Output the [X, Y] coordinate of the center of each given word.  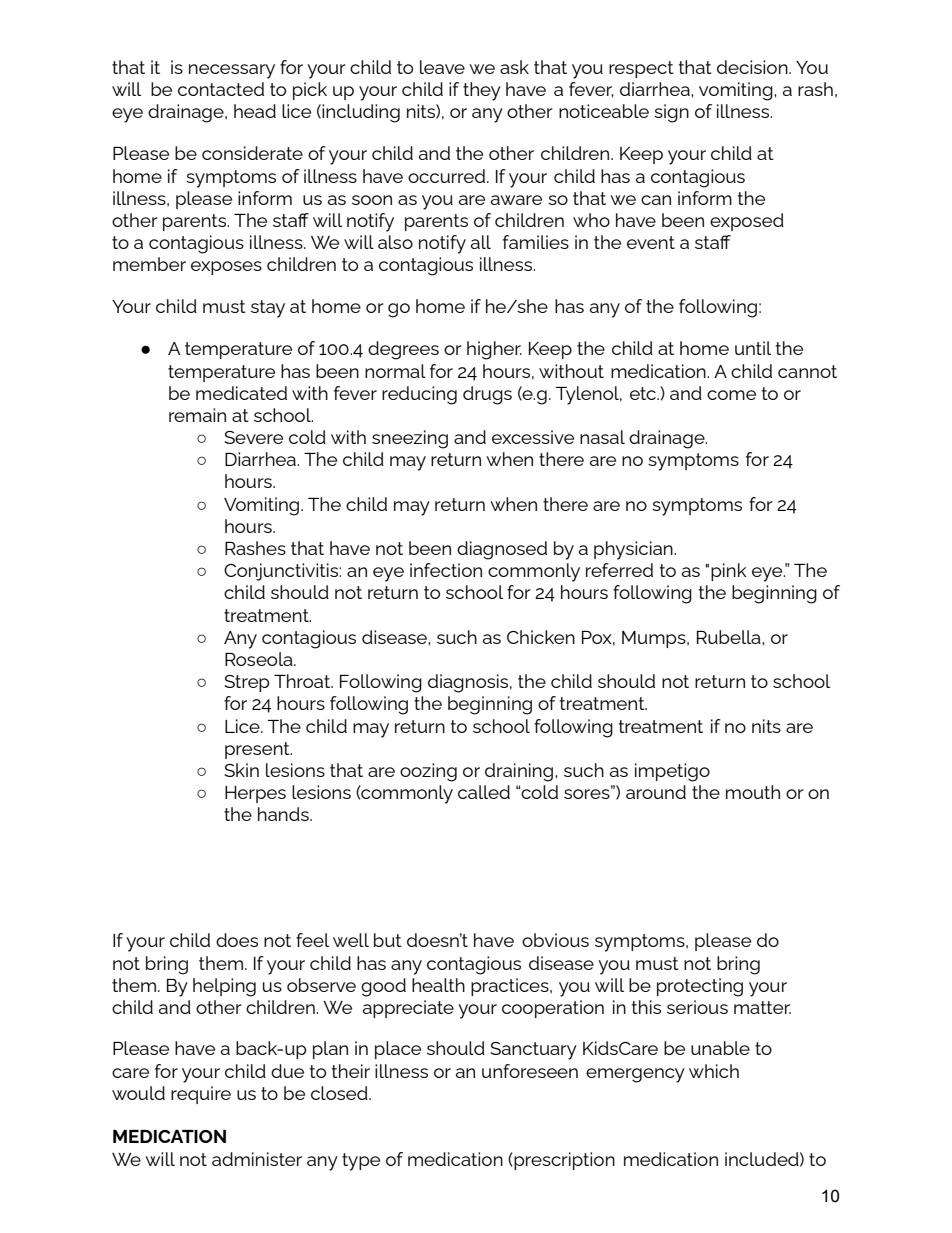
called [484, 792]
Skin [241, 770]
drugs [487, 395]
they [482, 91]
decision [753, 67]
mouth [753, 792]
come [731, 395]
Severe [253, 437]
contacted [221, 89]
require [201, 1095]
